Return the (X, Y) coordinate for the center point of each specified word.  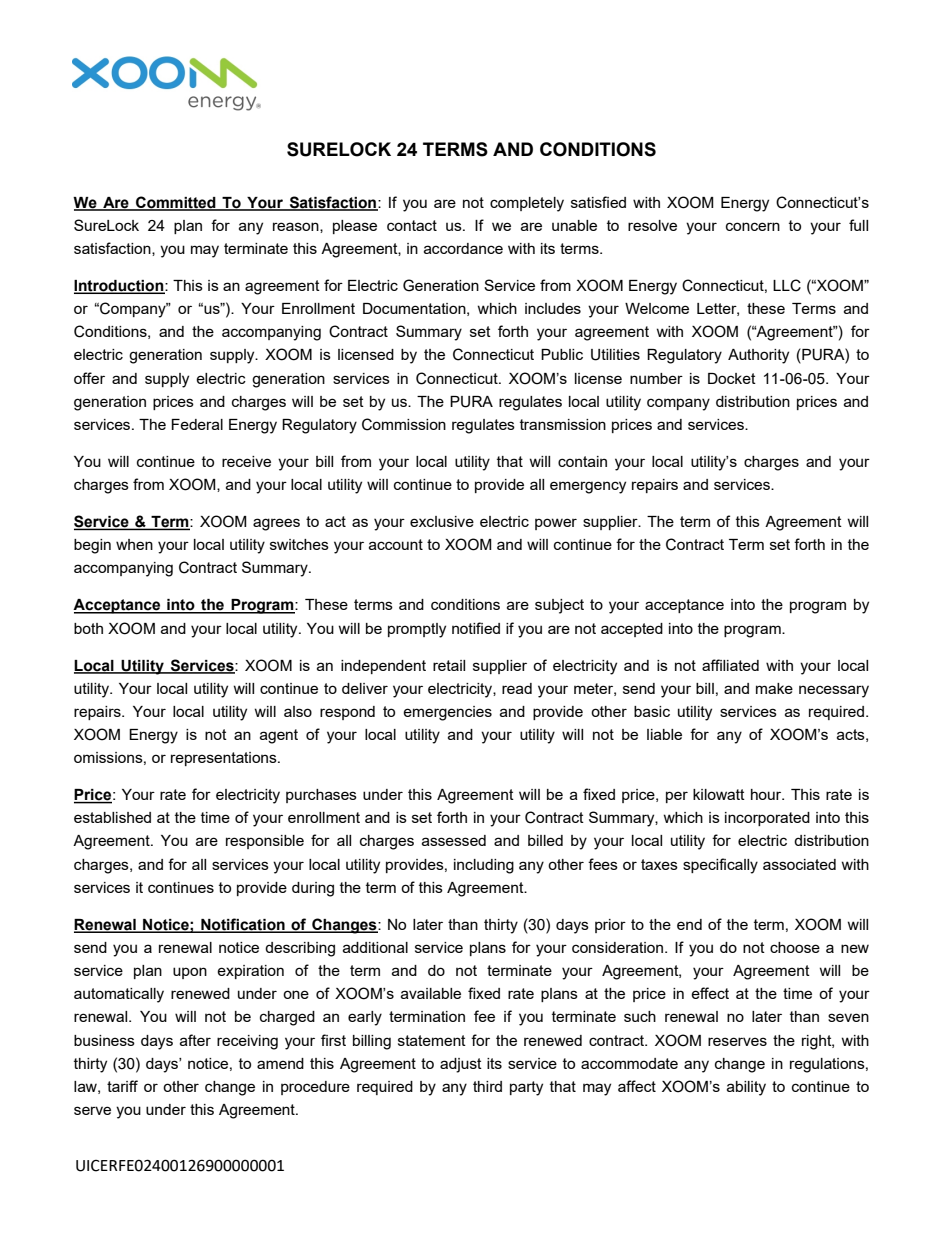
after (195, 1040)
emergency (588, 487)
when (134, 544)
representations (225, 759)
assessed (454, 840)
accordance (463, 248)
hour (767, 794)
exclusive (442, 521)
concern (753, 226)
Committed (176, 203)
